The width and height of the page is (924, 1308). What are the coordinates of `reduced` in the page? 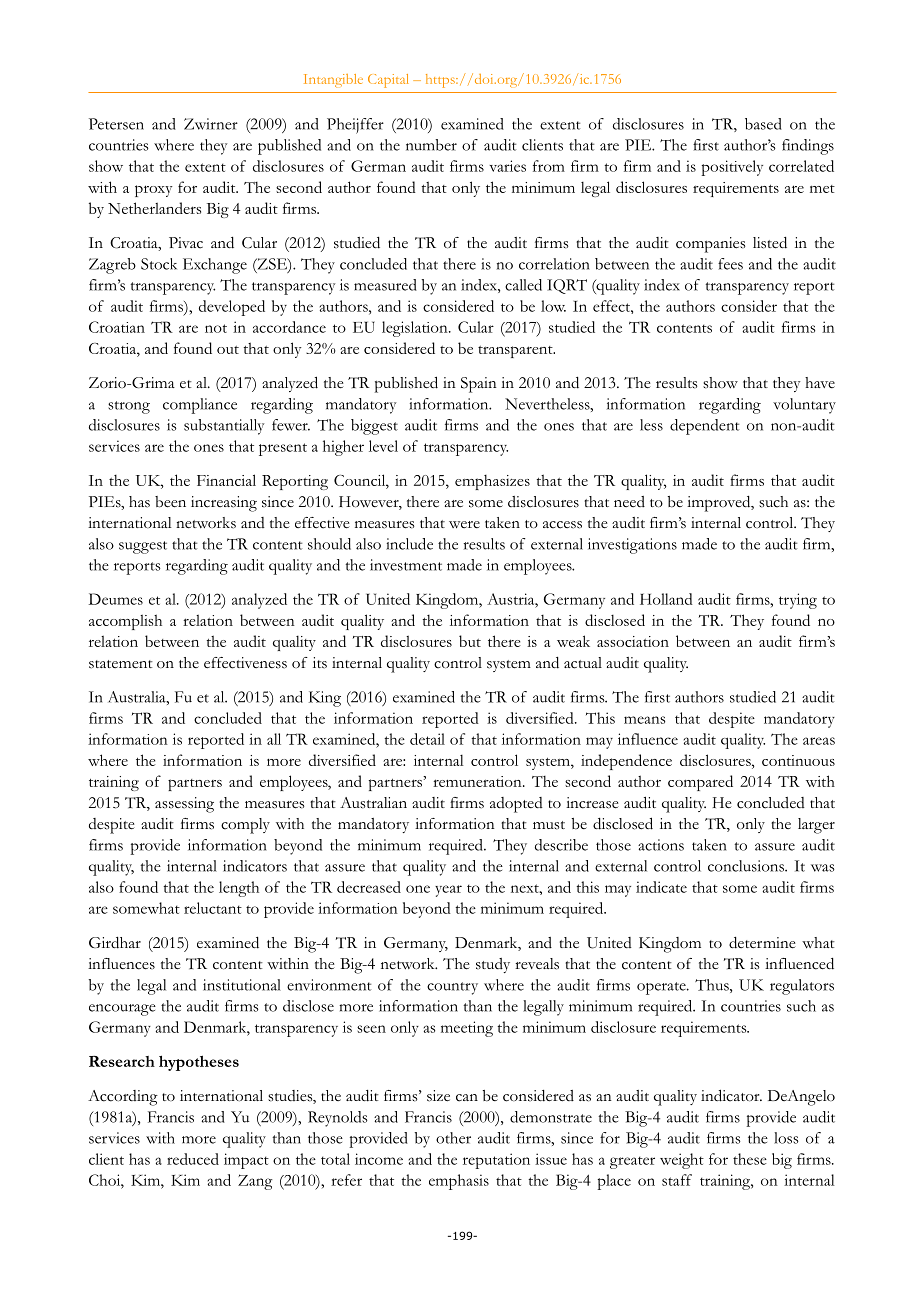 It's located at (193, 1159).
